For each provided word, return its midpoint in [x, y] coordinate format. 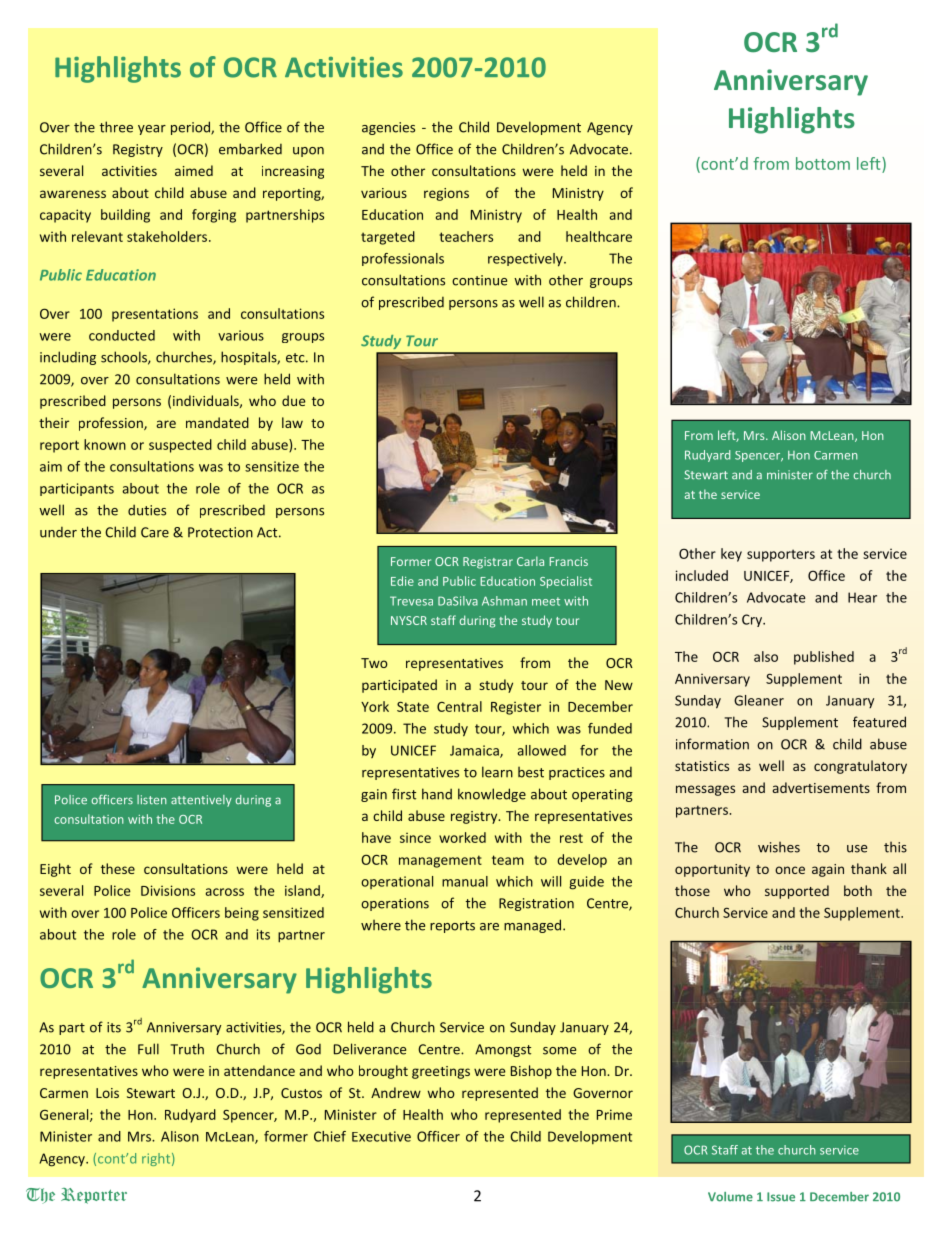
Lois [107, 1093]
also [766, 656]
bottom [823, 163]
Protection [220, 532]
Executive [381, 1136]
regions [446, 194]
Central [459, 706]
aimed [194, 170]
